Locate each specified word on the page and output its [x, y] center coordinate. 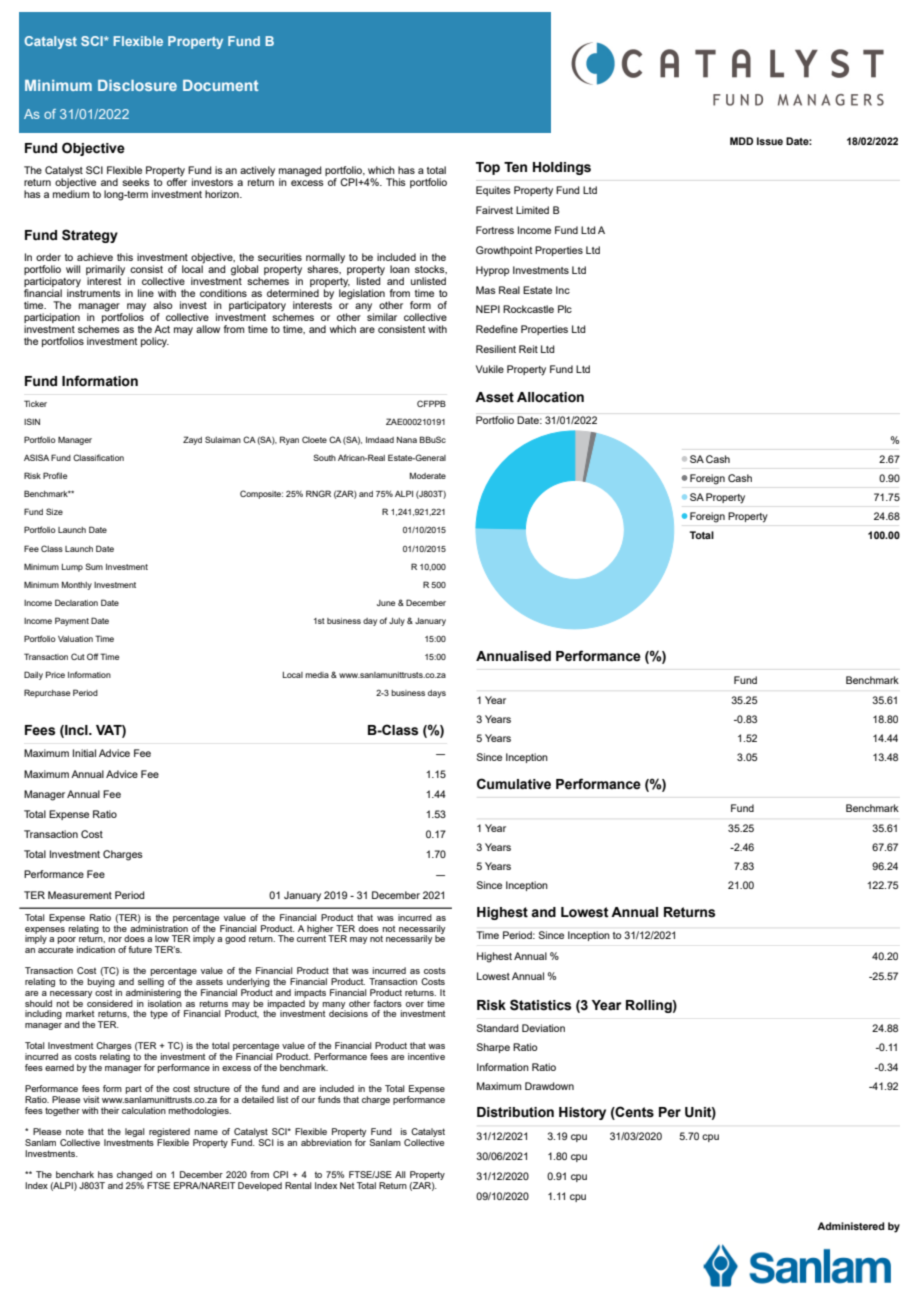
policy [155, 342]
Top [488, 168]
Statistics [540, 1005]
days [437, 694]
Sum [94, 566]
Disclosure [137, 85]
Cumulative [514, 784]
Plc [565, 309]
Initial [84, 753]
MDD [741, 141]
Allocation [550, 397]
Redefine [497, 329]
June [386, 603]
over [415, 1004]
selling [151, 984]
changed [134, 1175]
